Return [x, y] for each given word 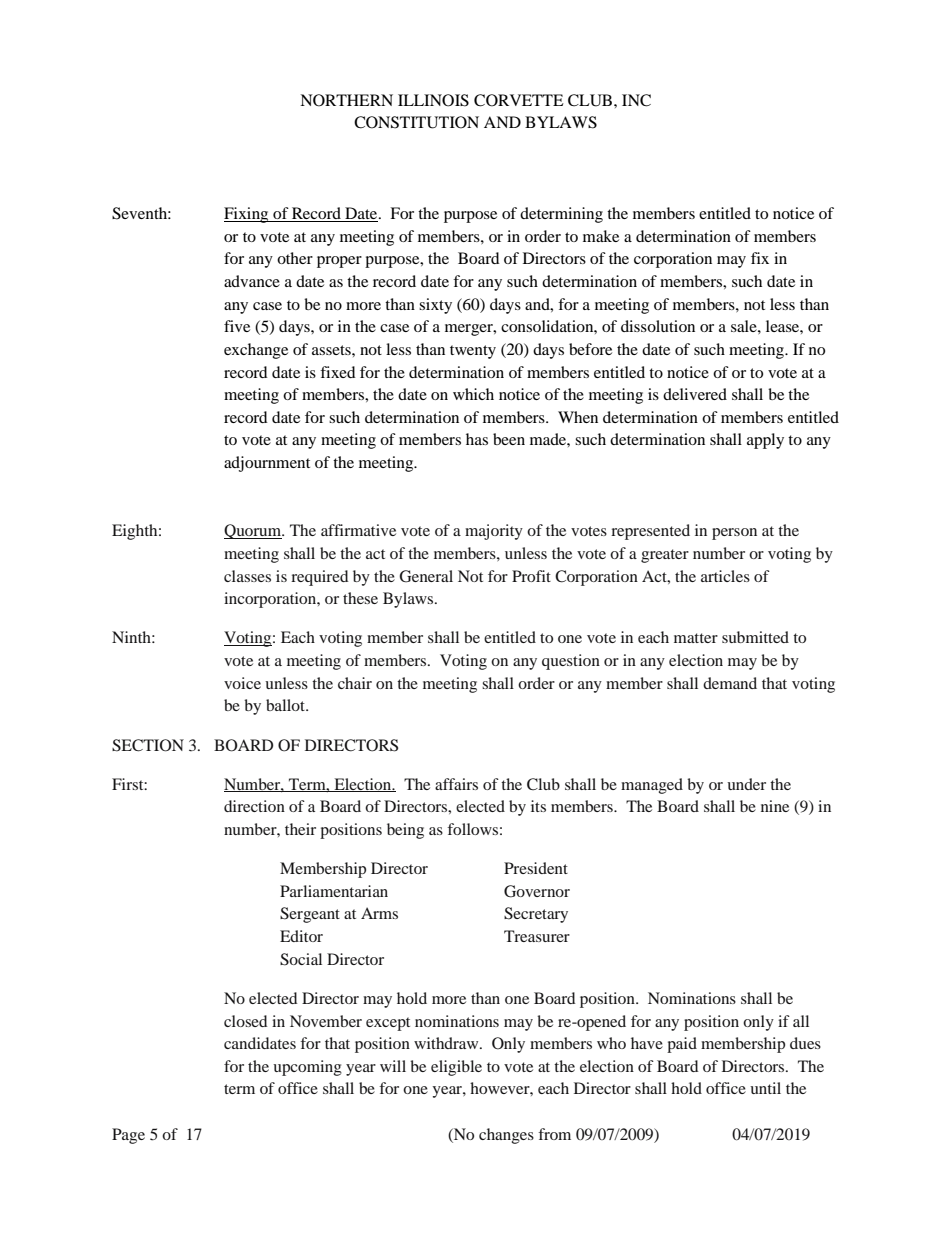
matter [696, 638]
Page [128, 1136]
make [601, 236]
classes [247, 576]
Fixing [247, 215]
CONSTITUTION [416, 122]
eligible [456, 1068]
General [426, 576]
